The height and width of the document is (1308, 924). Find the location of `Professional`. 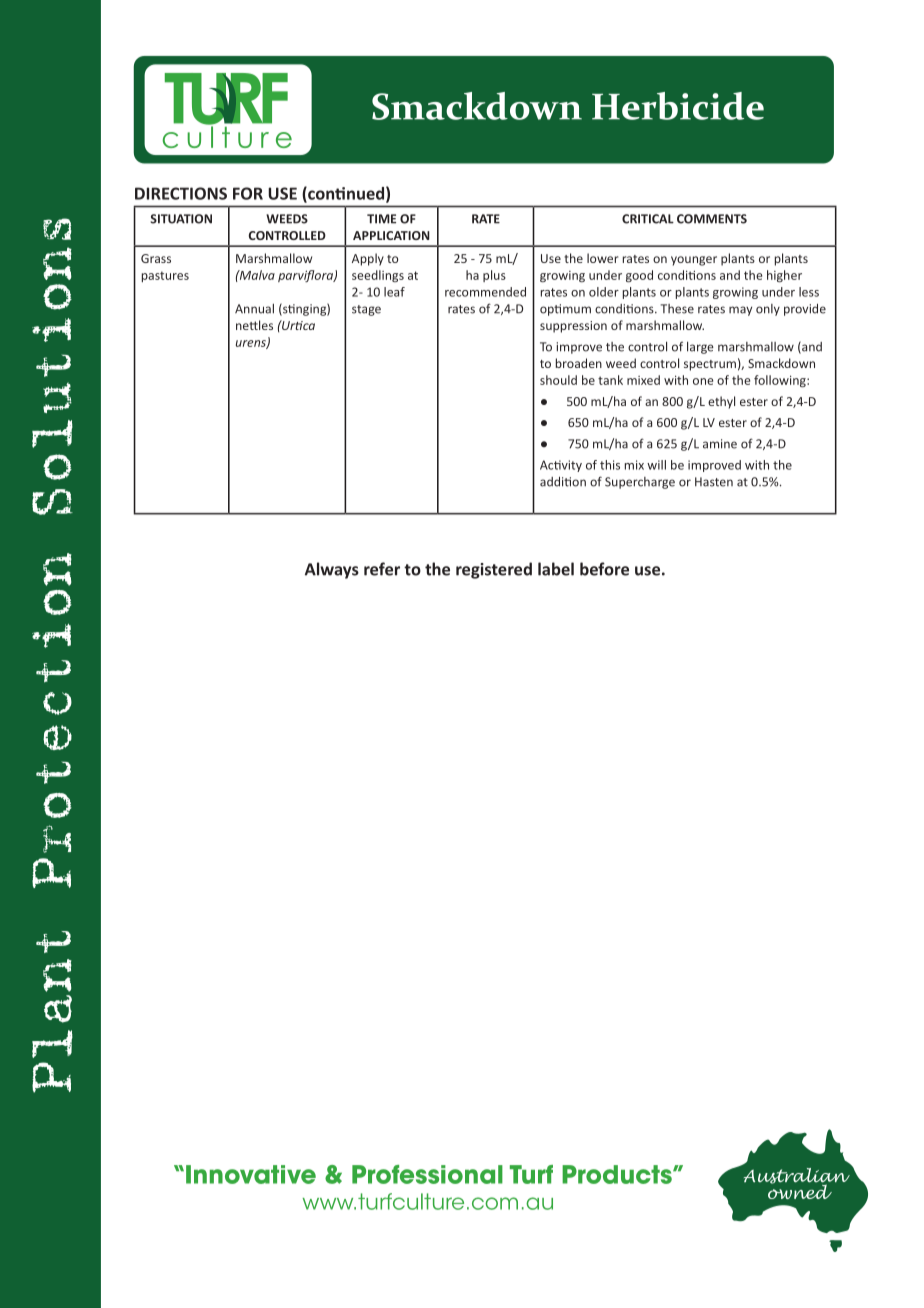

Professional is located at coordinates (427, 1174).
